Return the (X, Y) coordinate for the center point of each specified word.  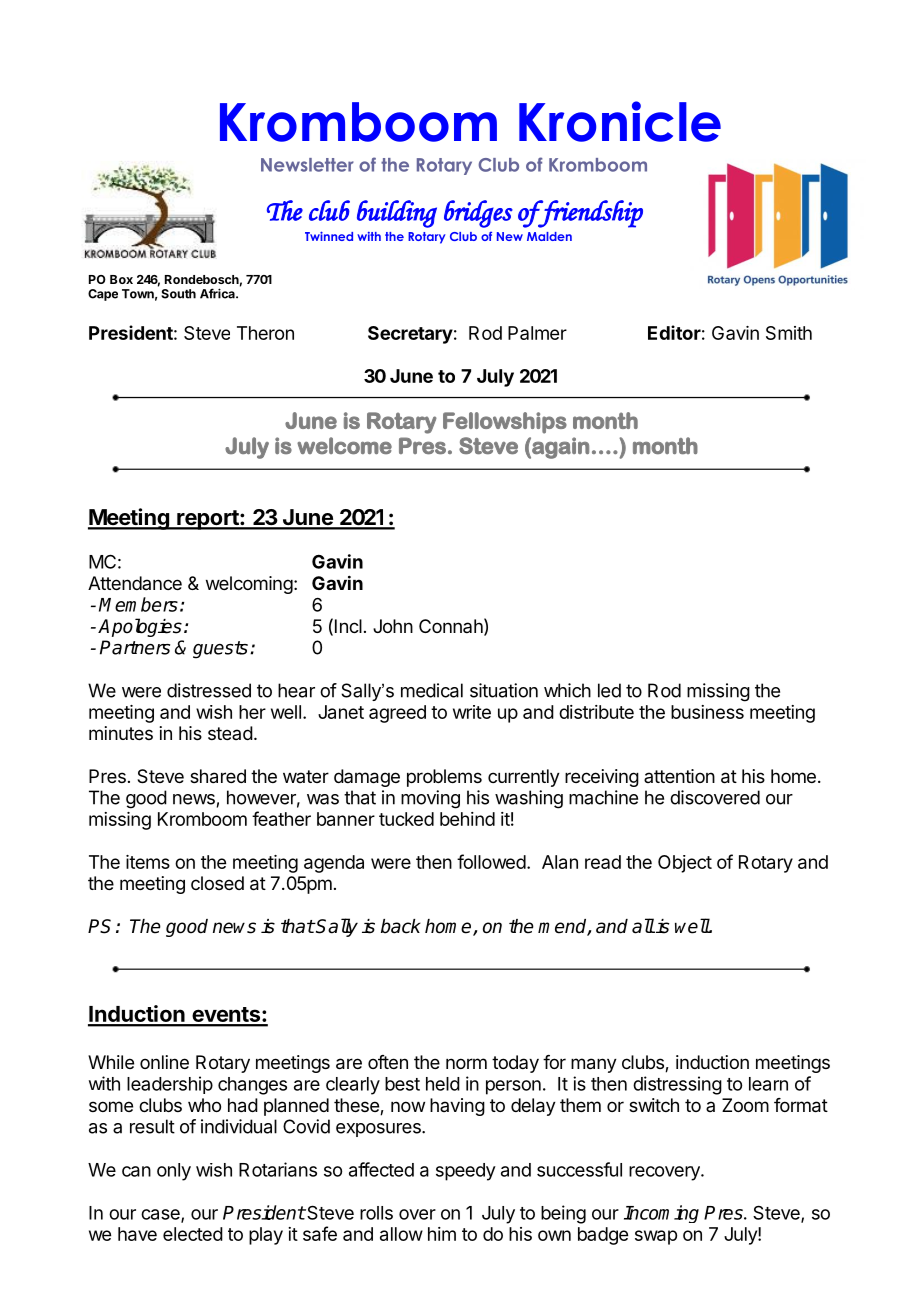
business (707, 712)
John (393, 626)
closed (217, 883)
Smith (789, 333)
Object (685, 864)
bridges (478, 214)
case (161, 1215)
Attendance (135, 583)
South (178, 294)
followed (491, 861)
